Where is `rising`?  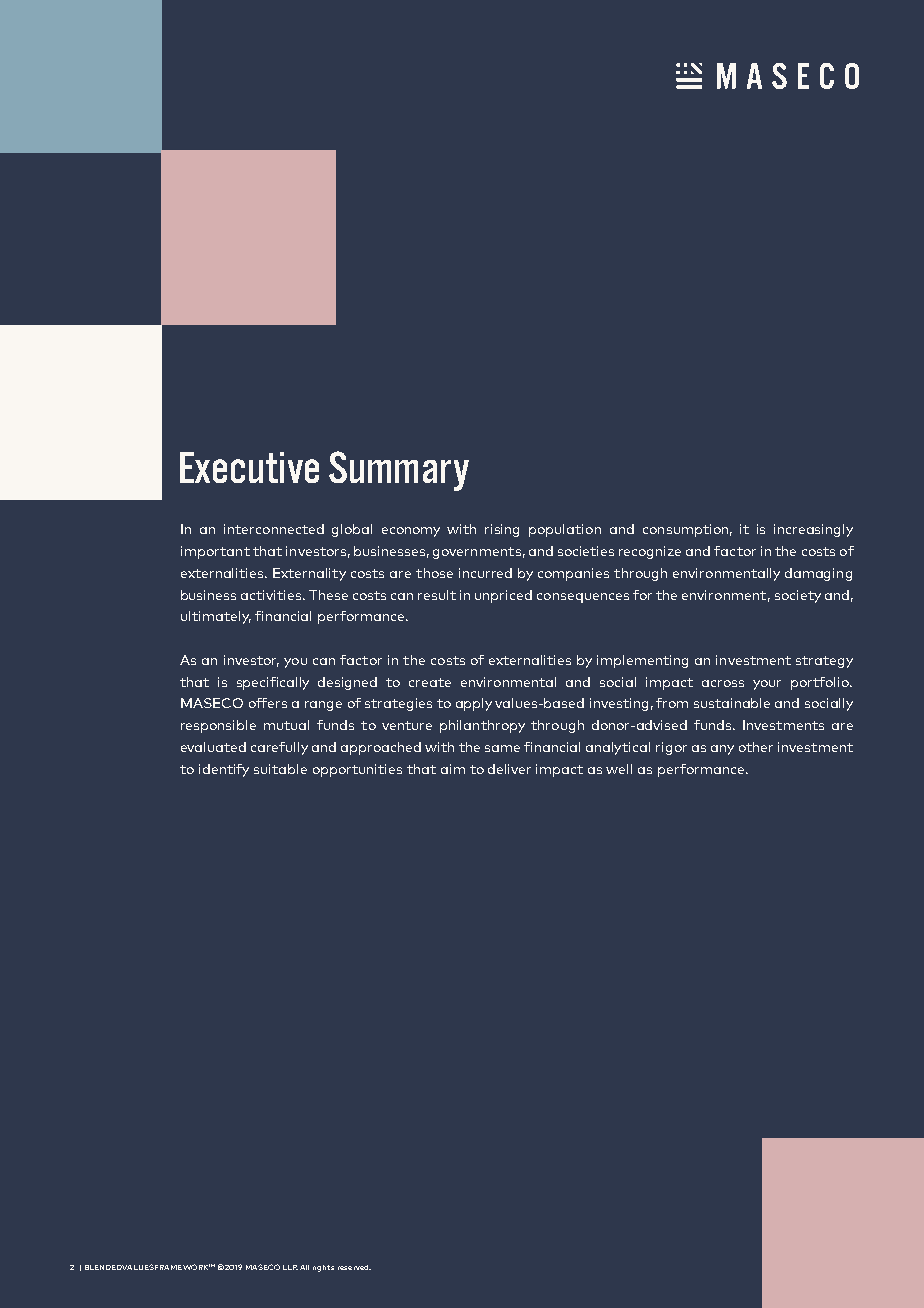 rising is located at coordinates (502, 530).
